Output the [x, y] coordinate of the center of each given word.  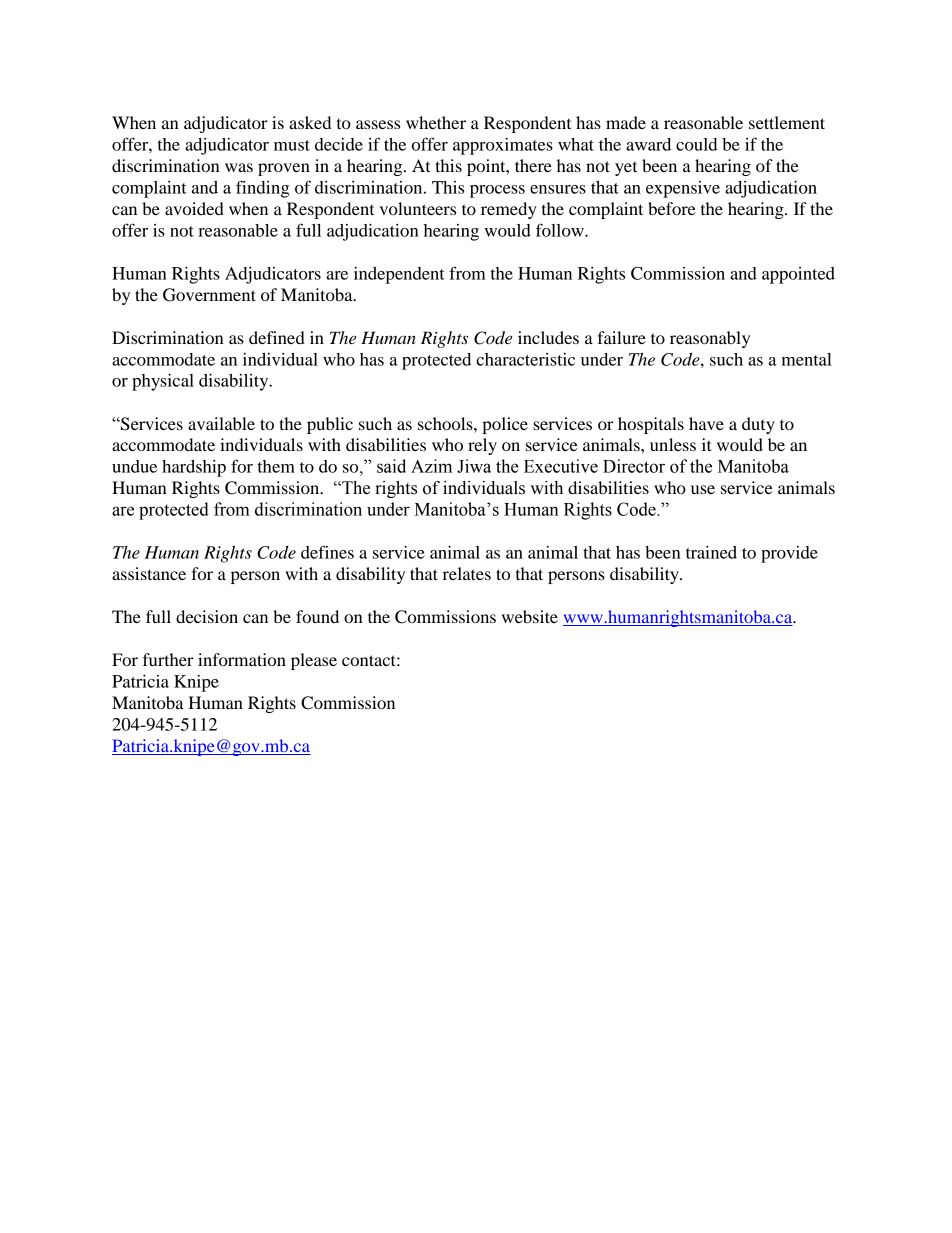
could [697, 144]
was [239, 167]
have [706, 423]
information [242, 659]
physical [163, 382]
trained [711, 552]
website [530, 616]
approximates [503, 146]
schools [446, 423]
